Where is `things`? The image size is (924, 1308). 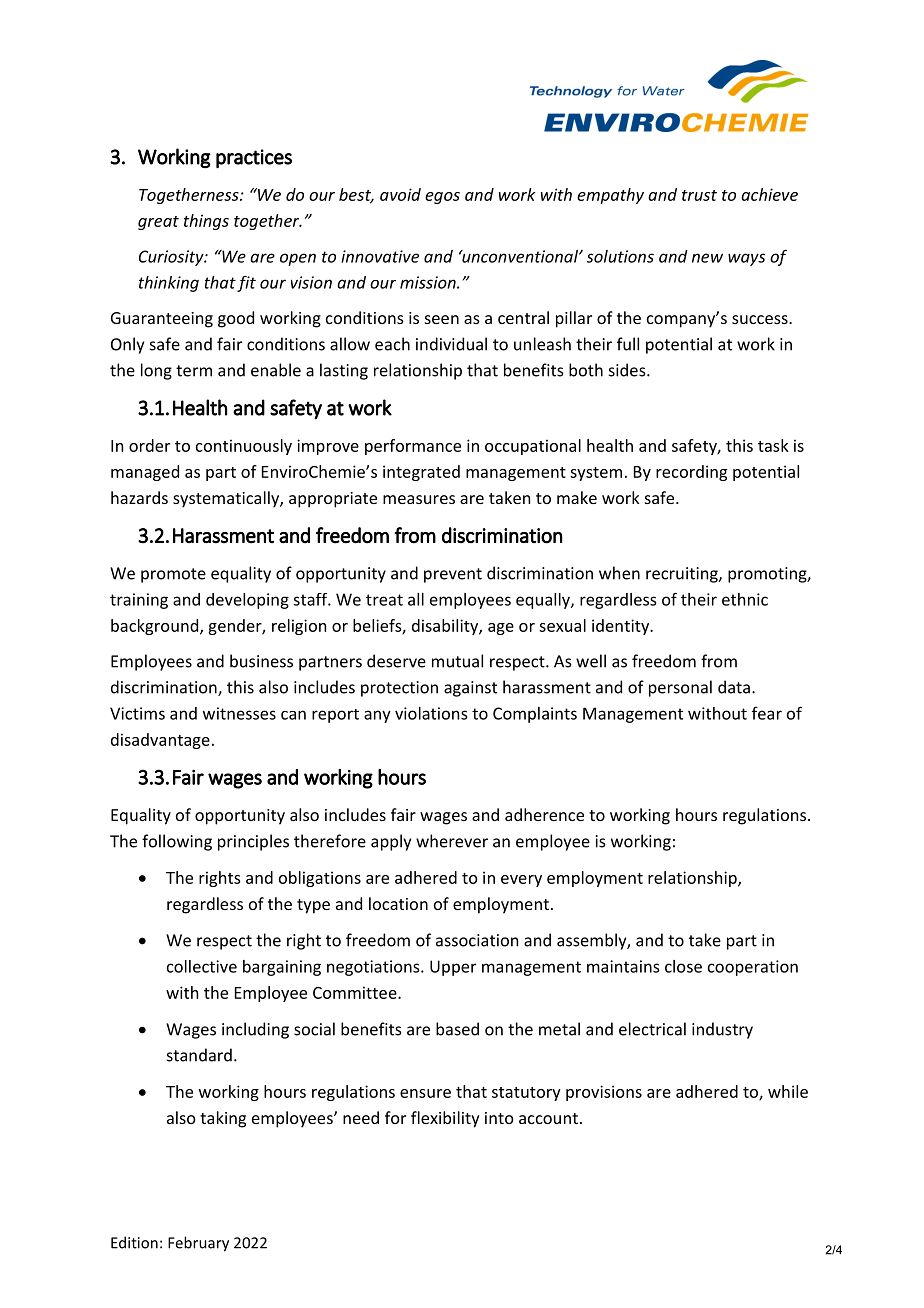 things is located at coordinates (206, 222).
